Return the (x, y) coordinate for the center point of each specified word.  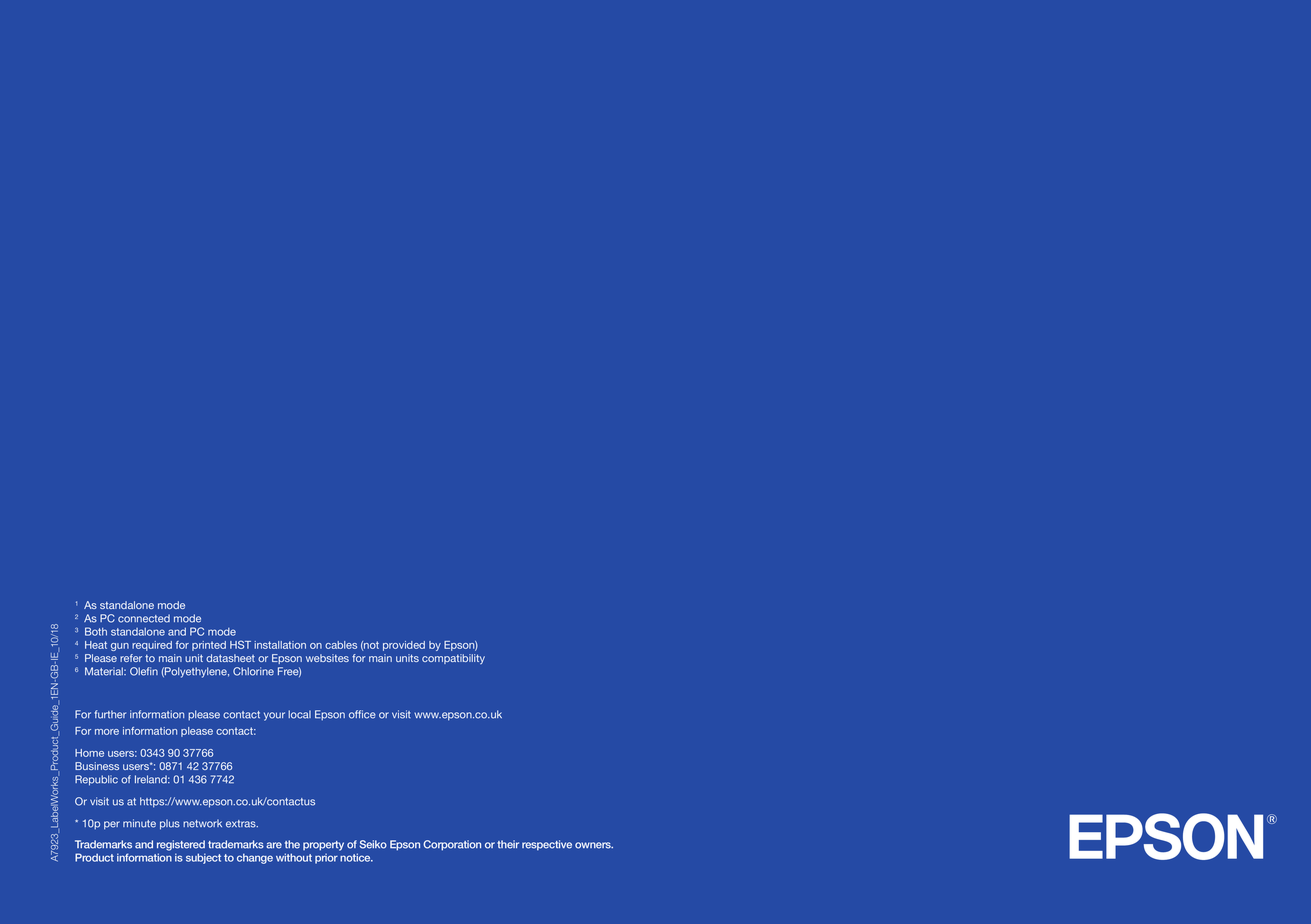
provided (404, 646)
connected (144, 618)
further (110, 714)
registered (181, 845)
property (323, 846)
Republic (96, 780)
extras (242, 824)
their (508, 844)
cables (341, 645)
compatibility (453, 659)
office (362, 714)
